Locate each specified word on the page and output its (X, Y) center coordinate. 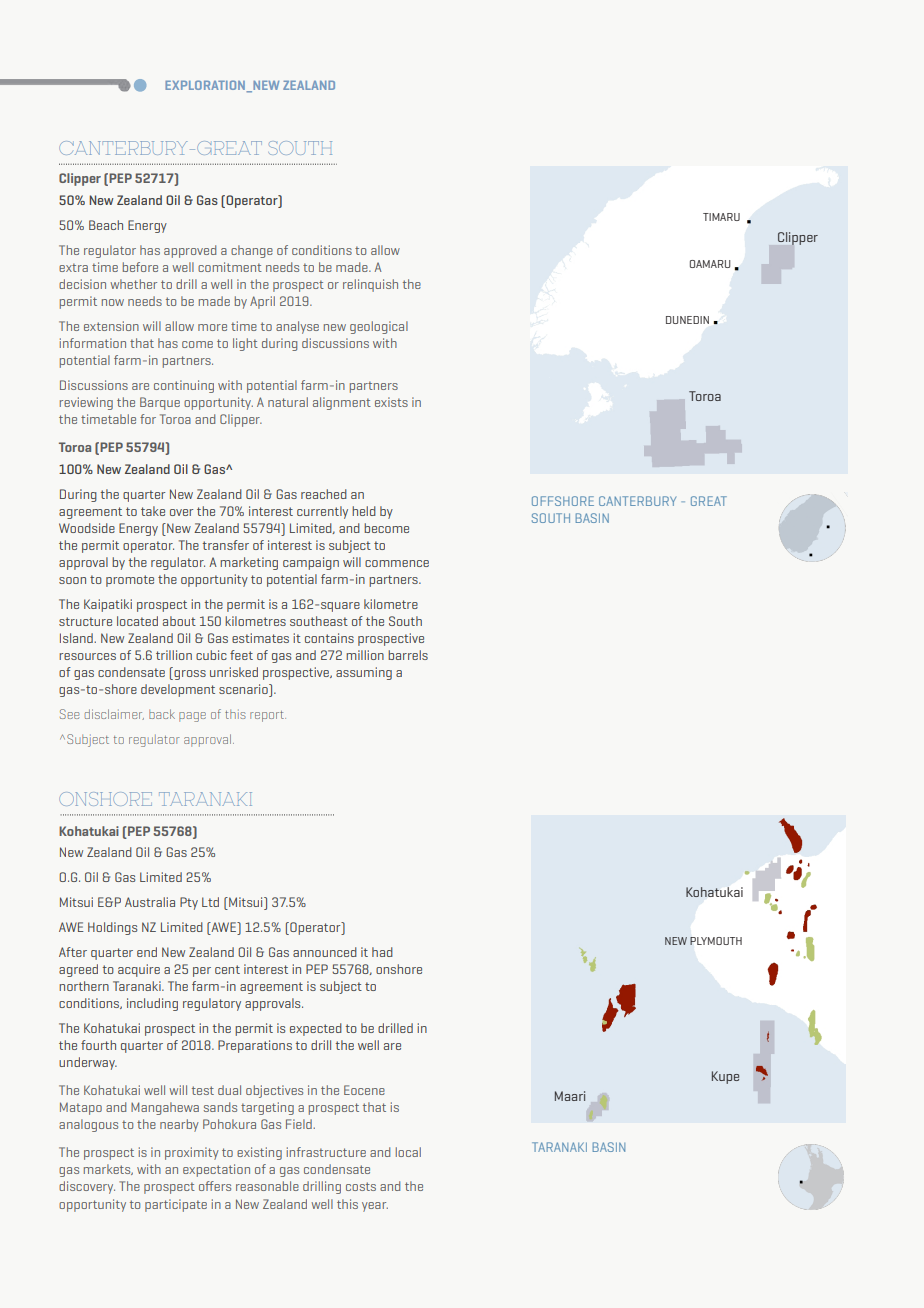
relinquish (370, 285)
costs (361, 1186)
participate (176, 1205)
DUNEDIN (687, 320)
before (140, 267)
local (408, 1152)
